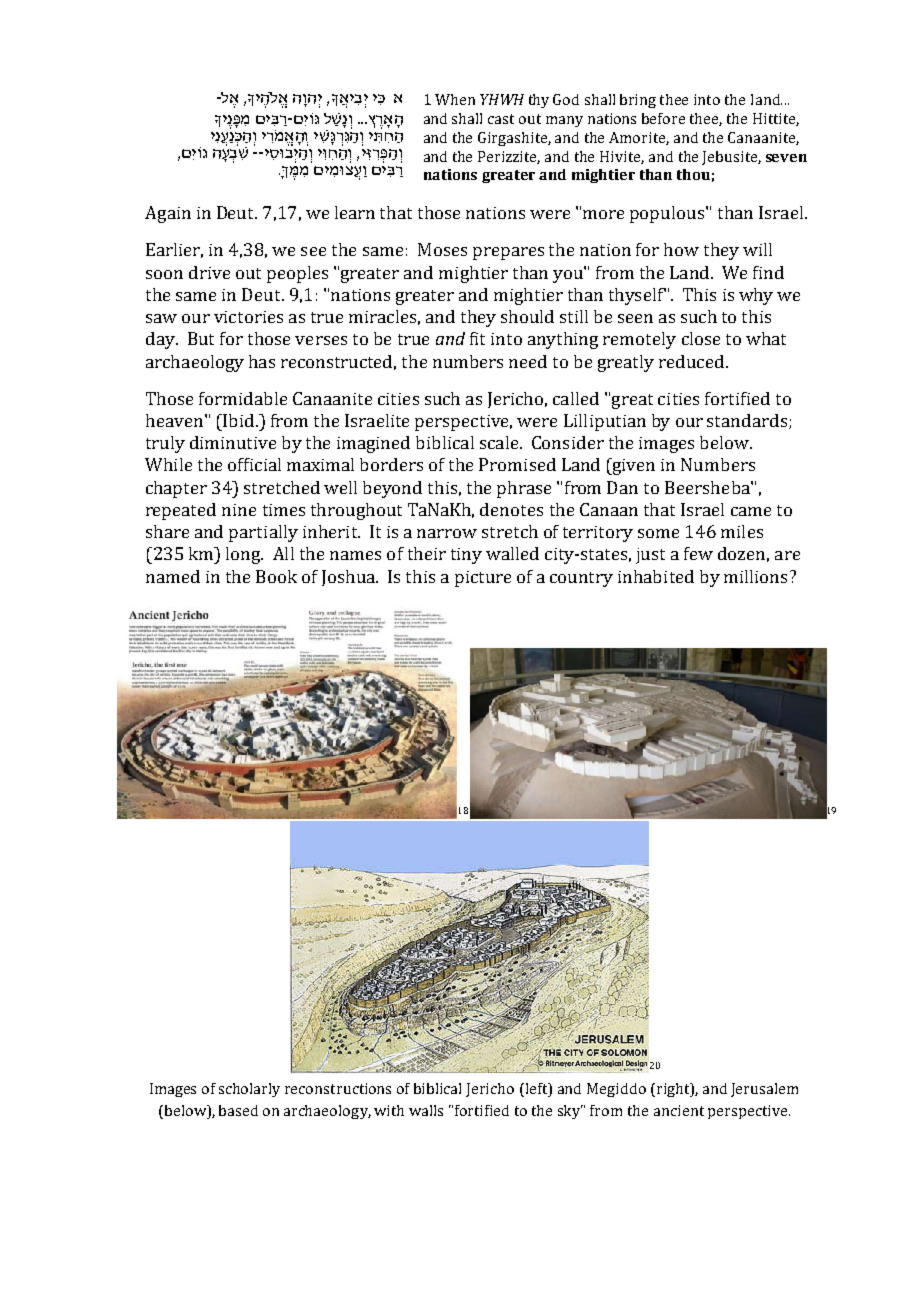 Image resolution: width=924 pixels, height=1308 pixels. What do you see at coordinates (663, 118) in the image?
I see `before` at bounding box center [663, 118].
